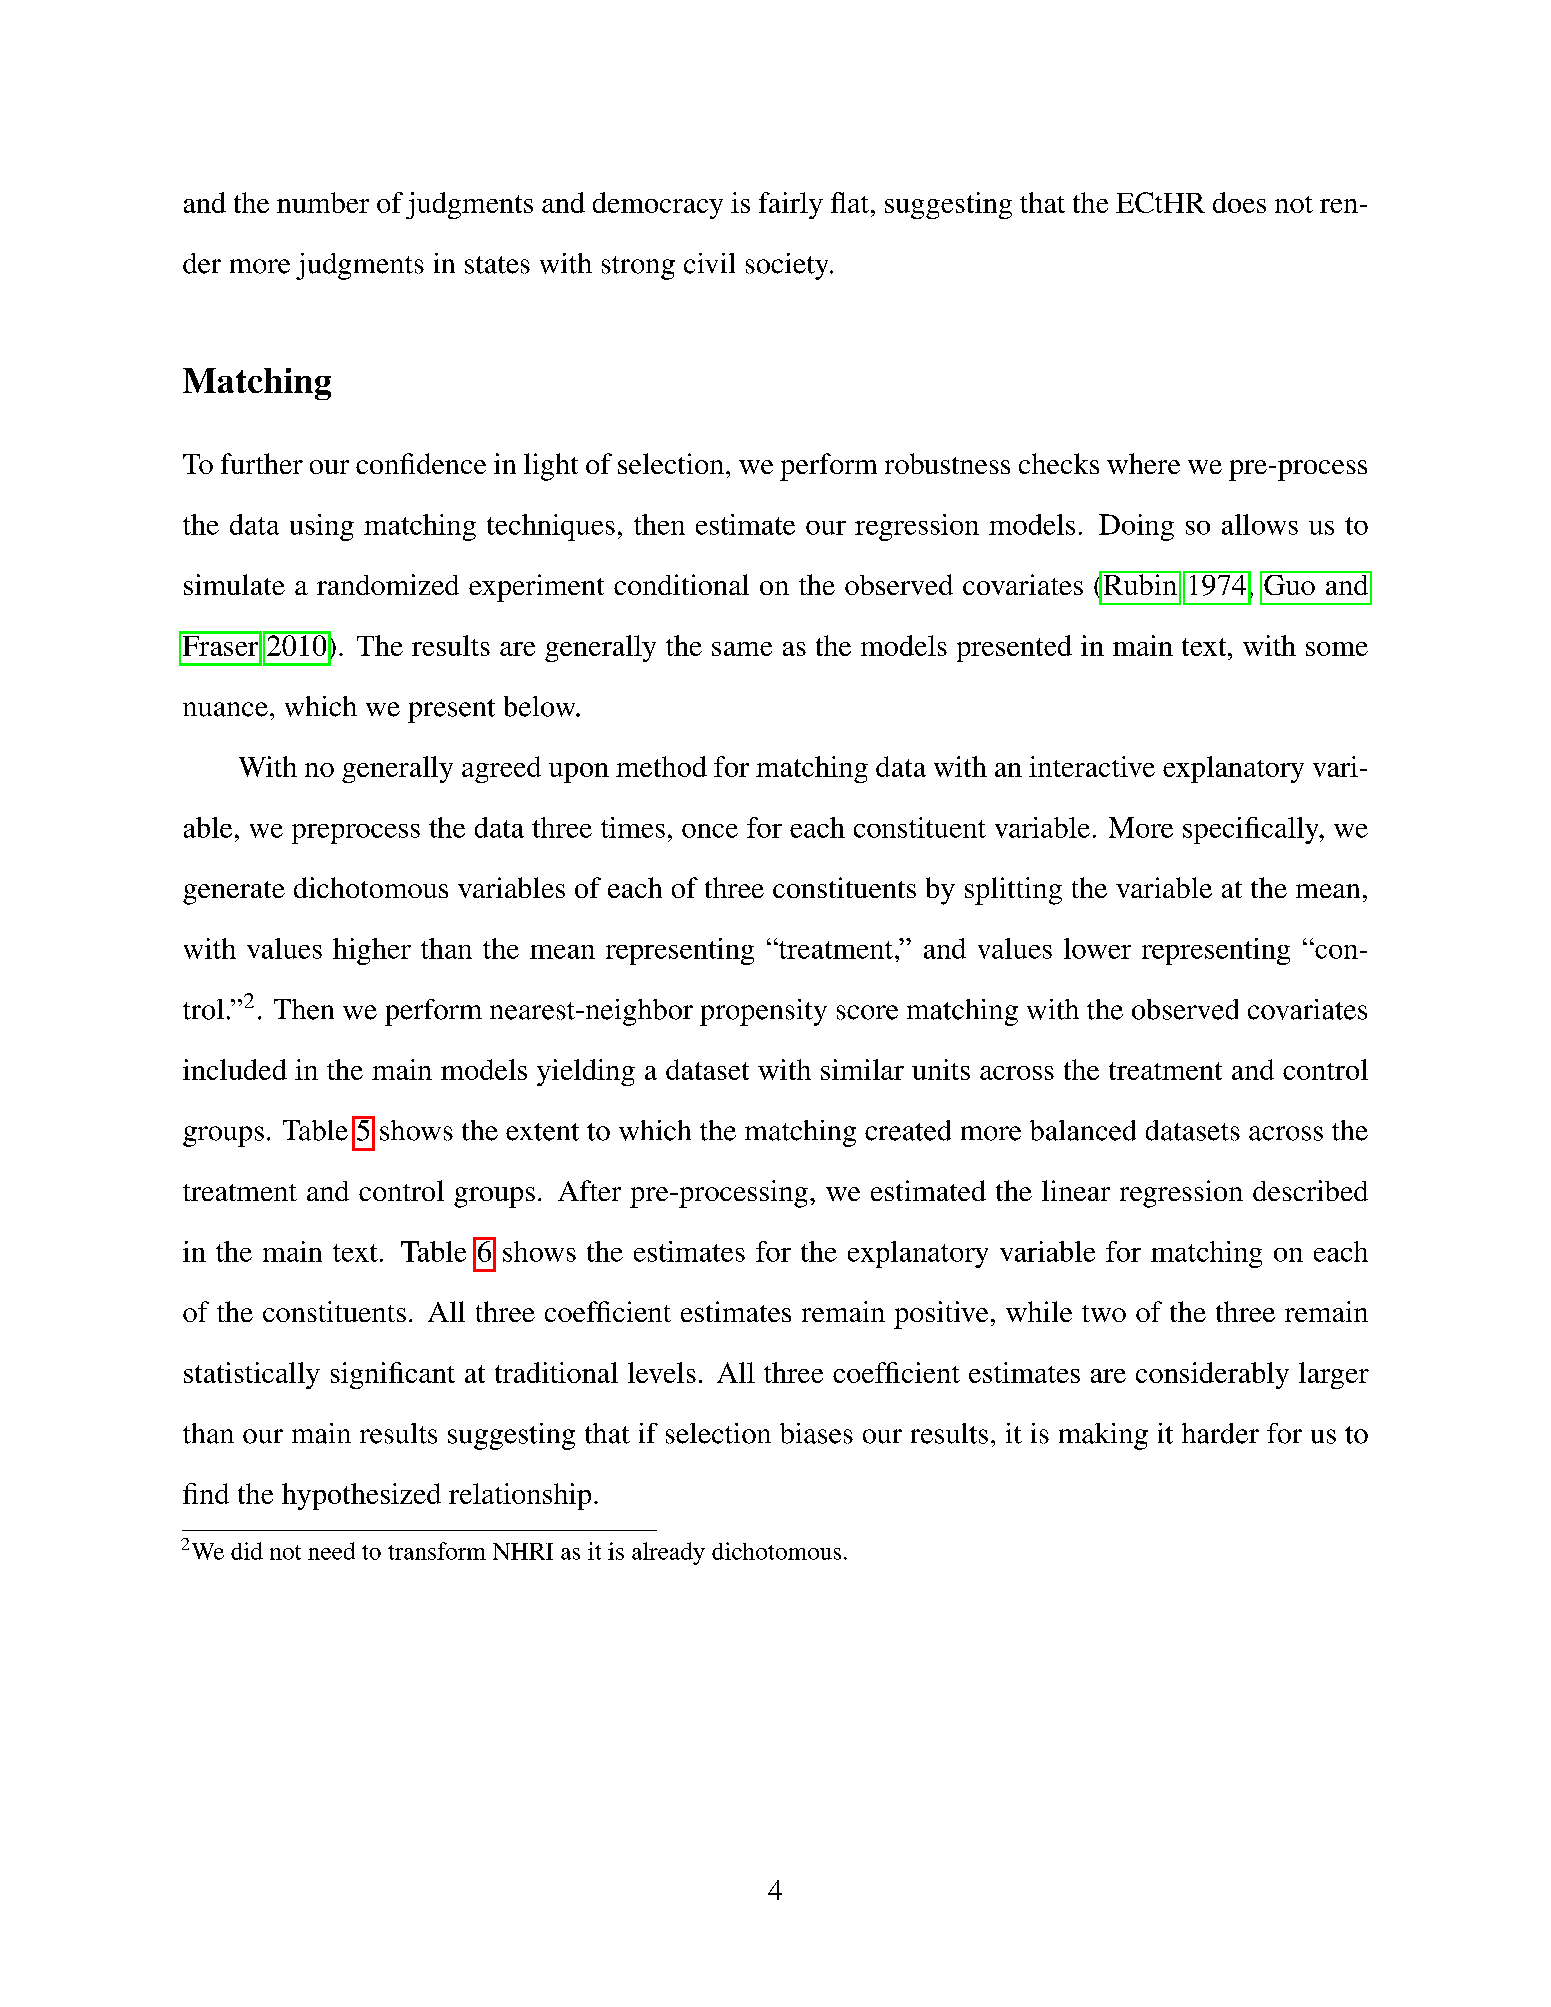 This screenshot has width=1551, height=2007. What do you see at coordinates (361, 1496) in the screenshot?
I see `hypothesized` at bounding box center [361, 1496].
